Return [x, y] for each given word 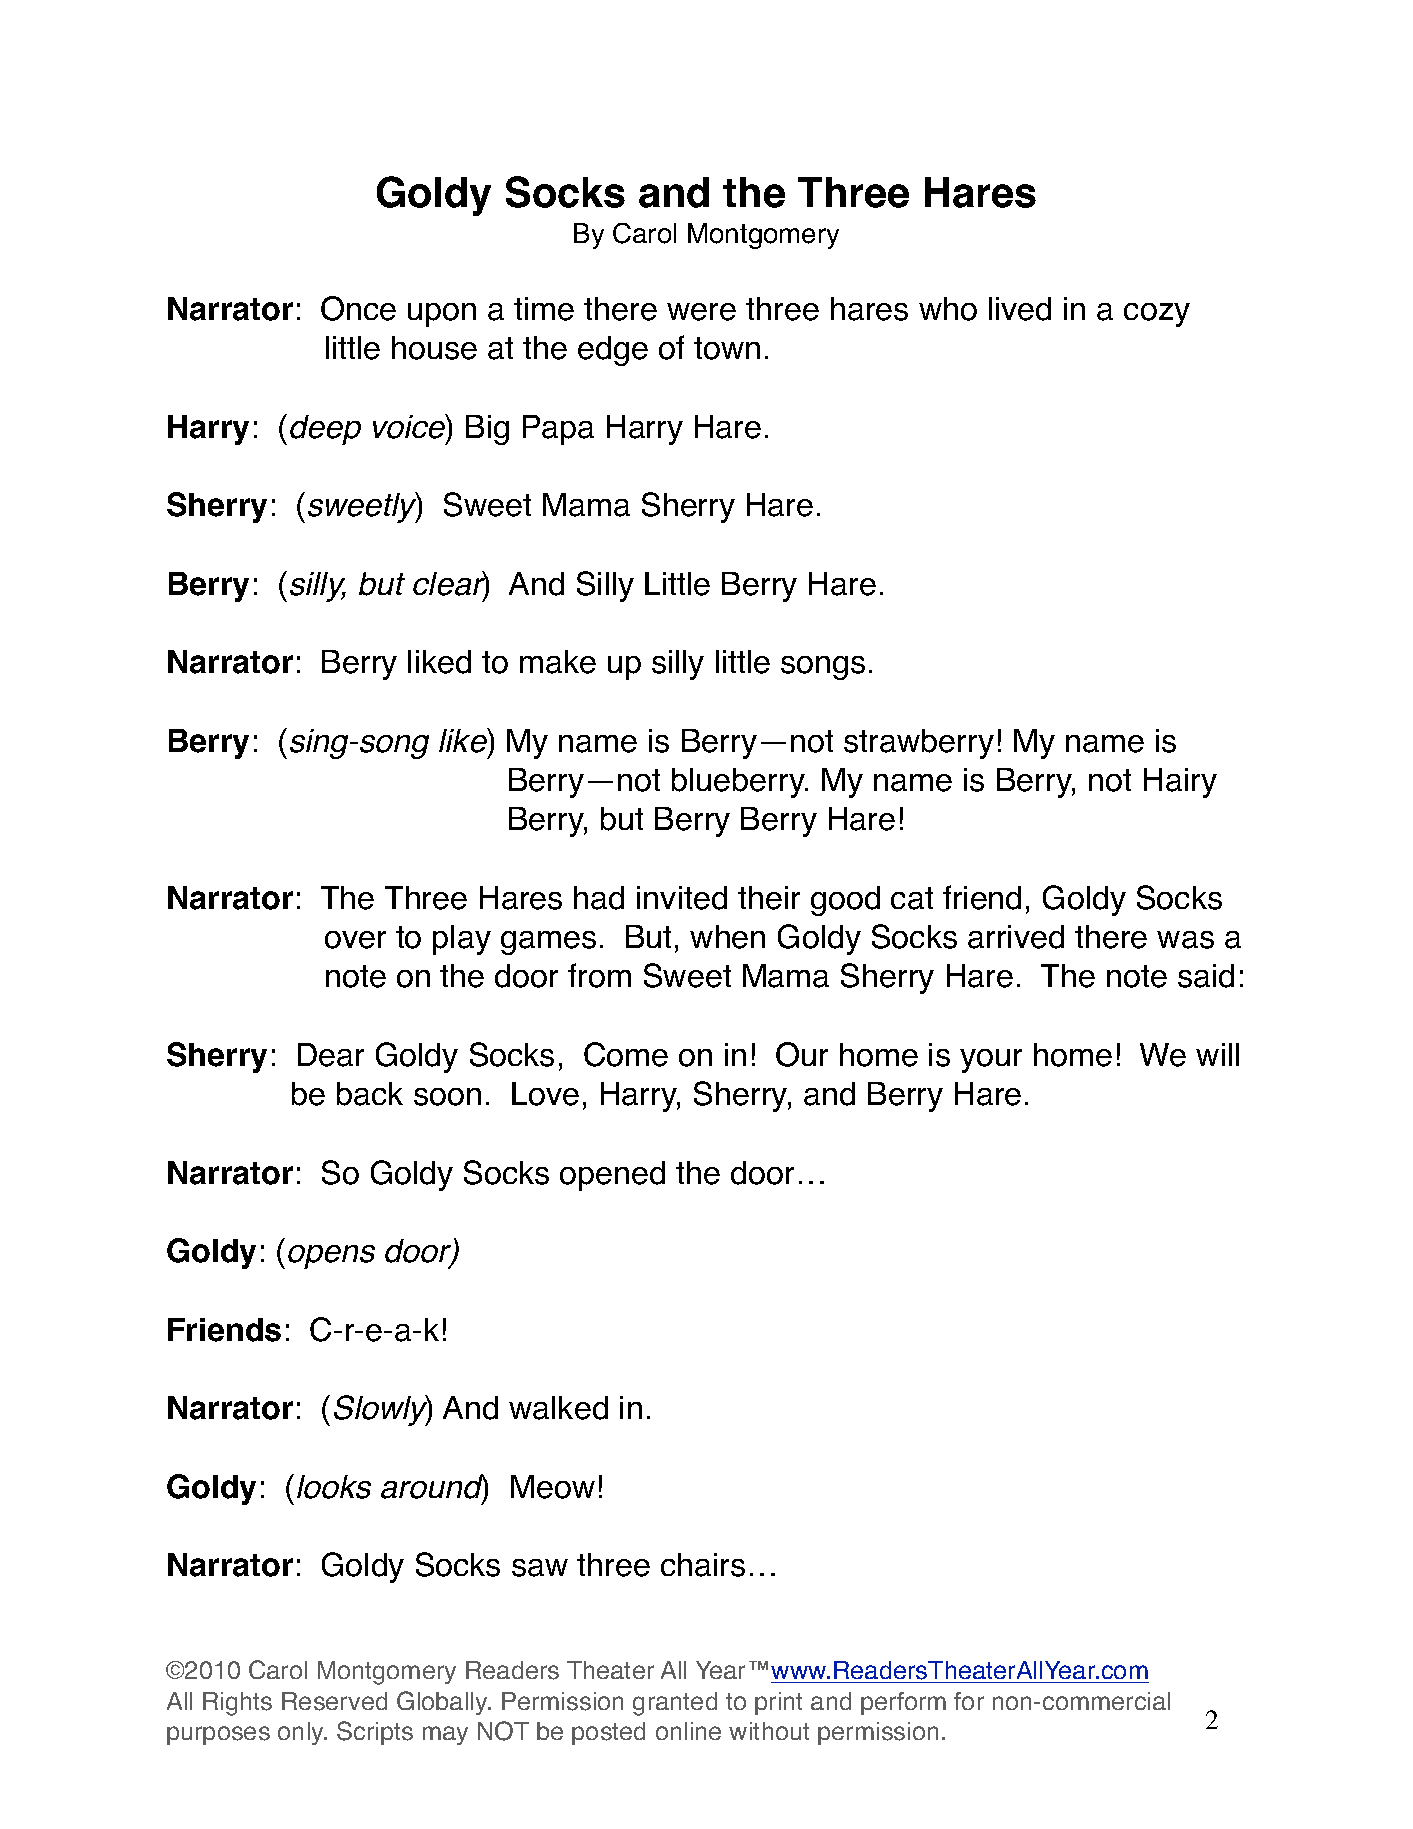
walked [558, 1408]
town [727, 348]
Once [358, 308]
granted [675, 1704]
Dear [331, 1055]
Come [626, 1054]
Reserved [334, 1701]
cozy [1157, 315]
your [991, 1061]
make [558, 662]
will [1217, 1054]
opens [331, 1257]
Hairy [1180, 783]
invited [682, 898]
